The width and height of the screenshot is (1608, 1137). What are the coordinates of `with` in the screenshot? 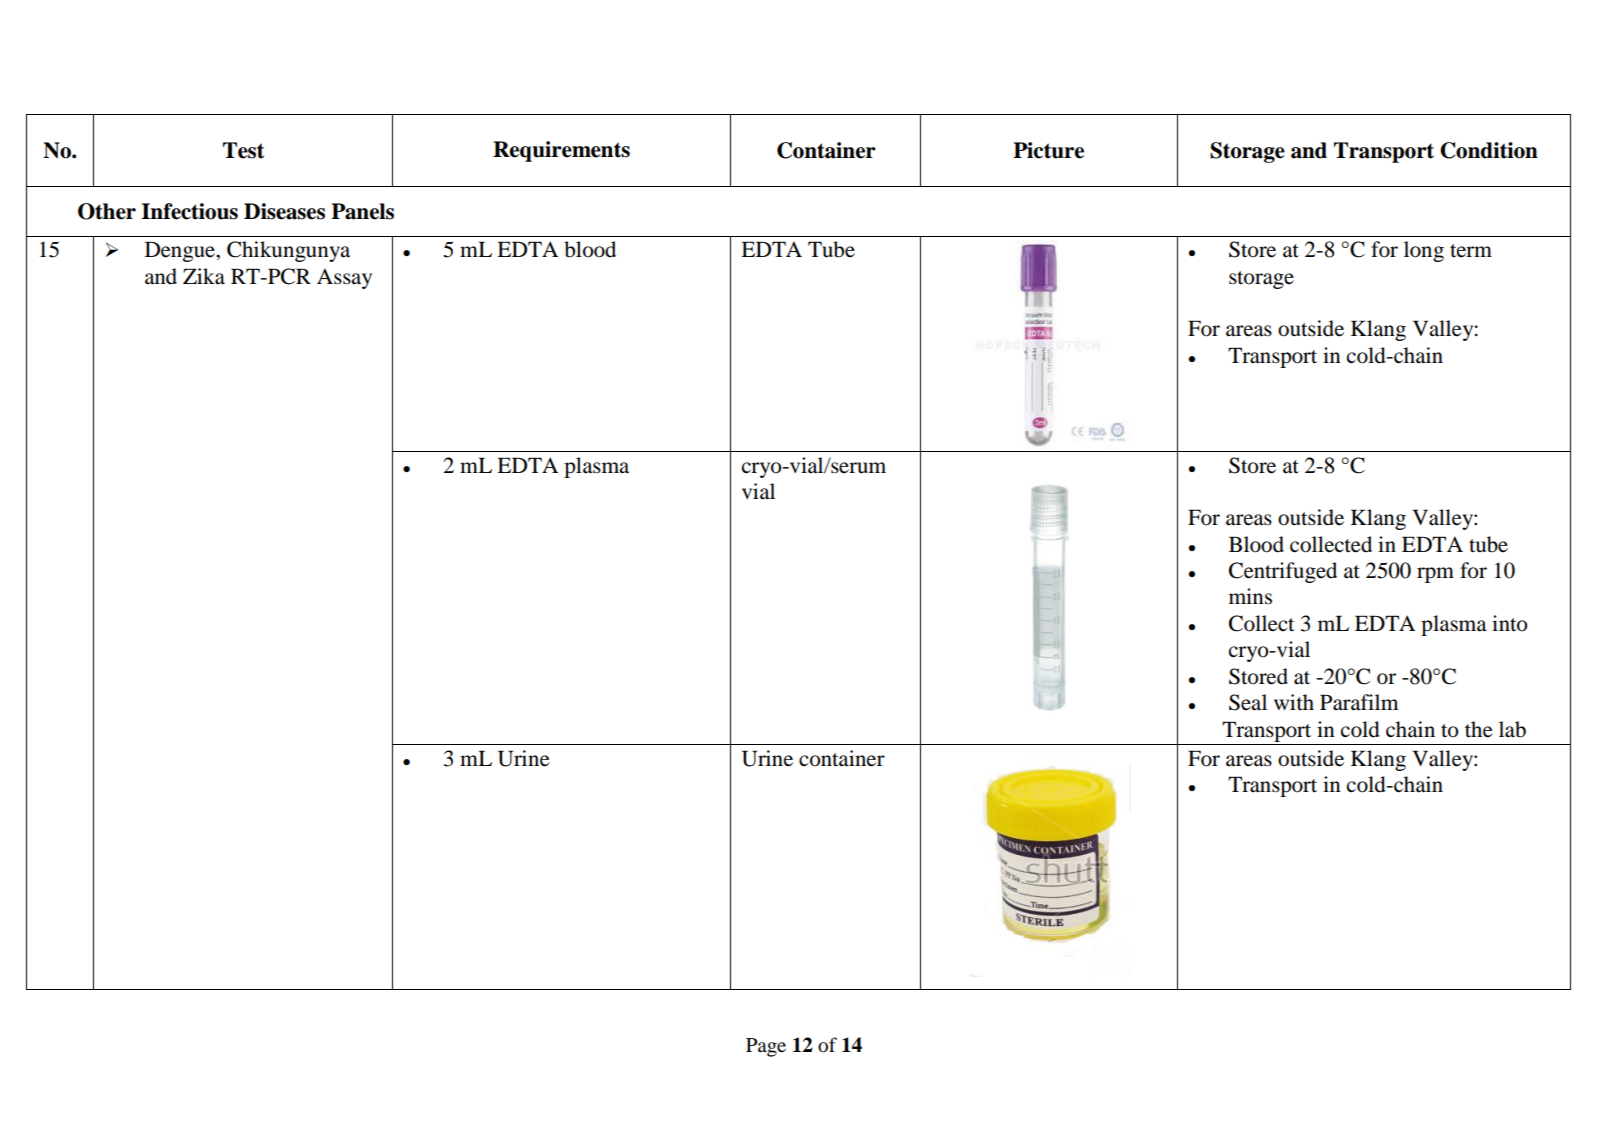 It's located at (1294, 702).
